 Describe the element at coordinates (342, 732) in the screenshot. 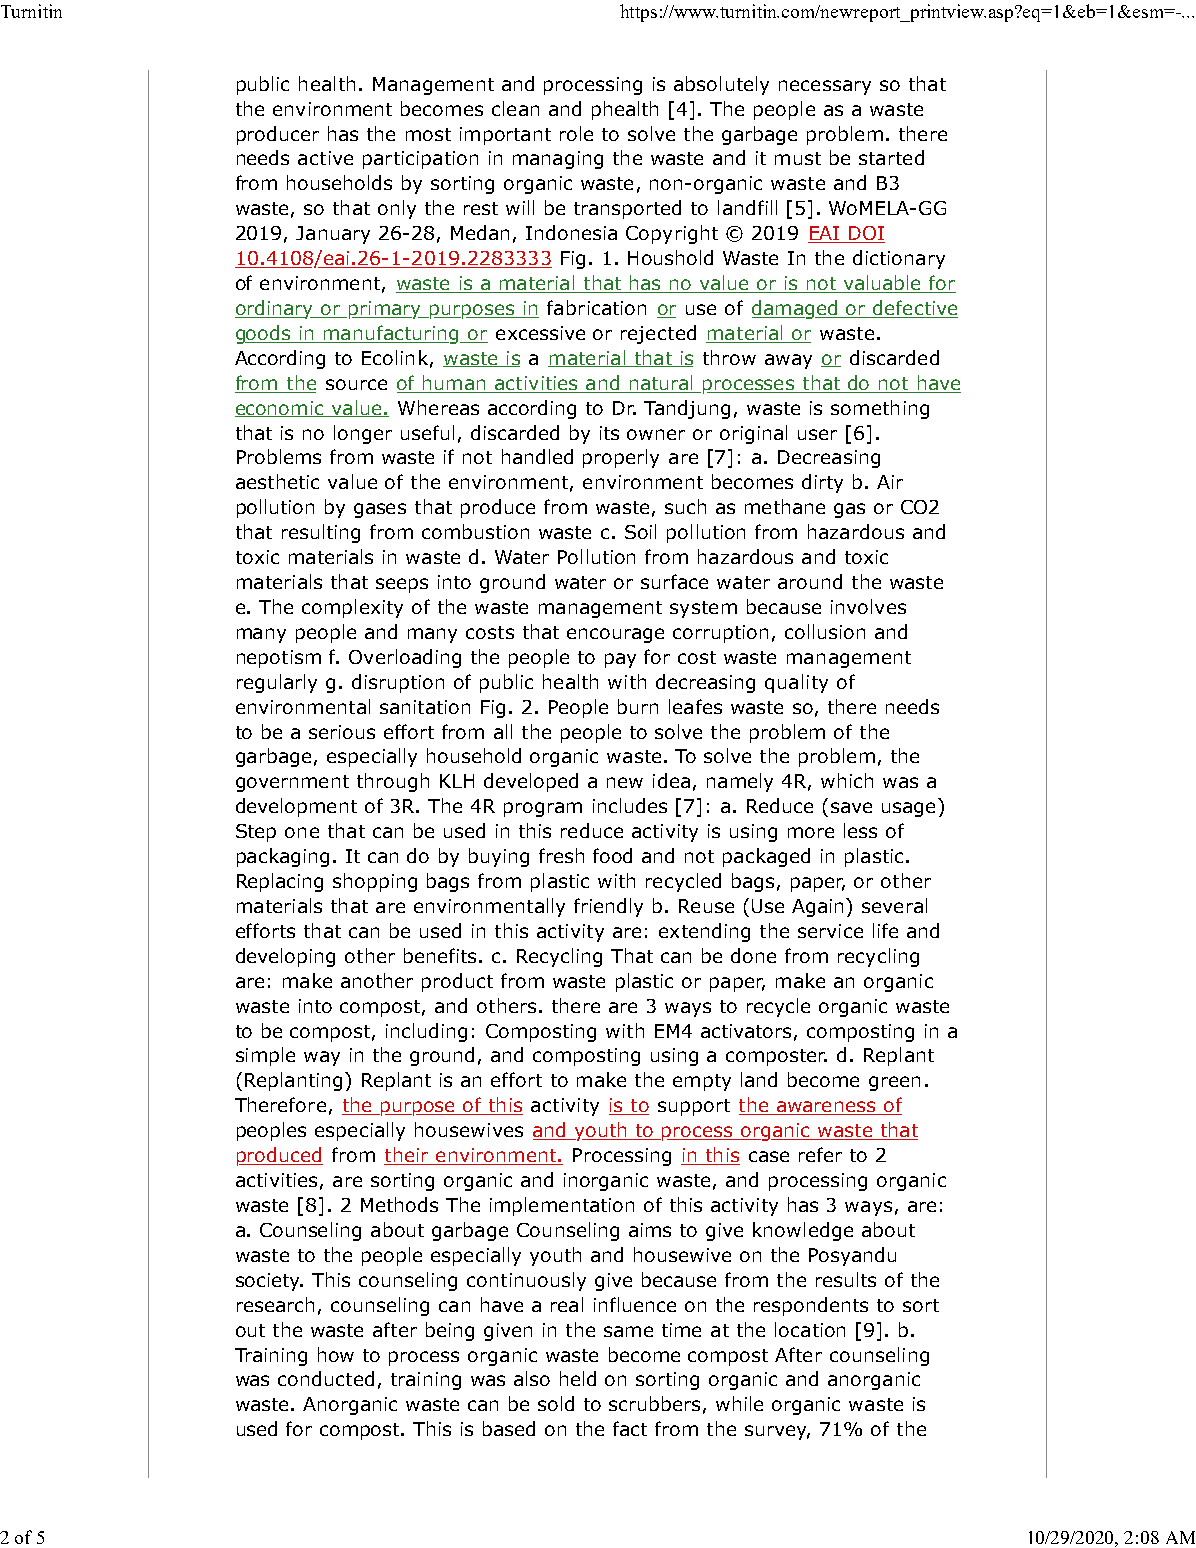

I see `serious` at that location.
